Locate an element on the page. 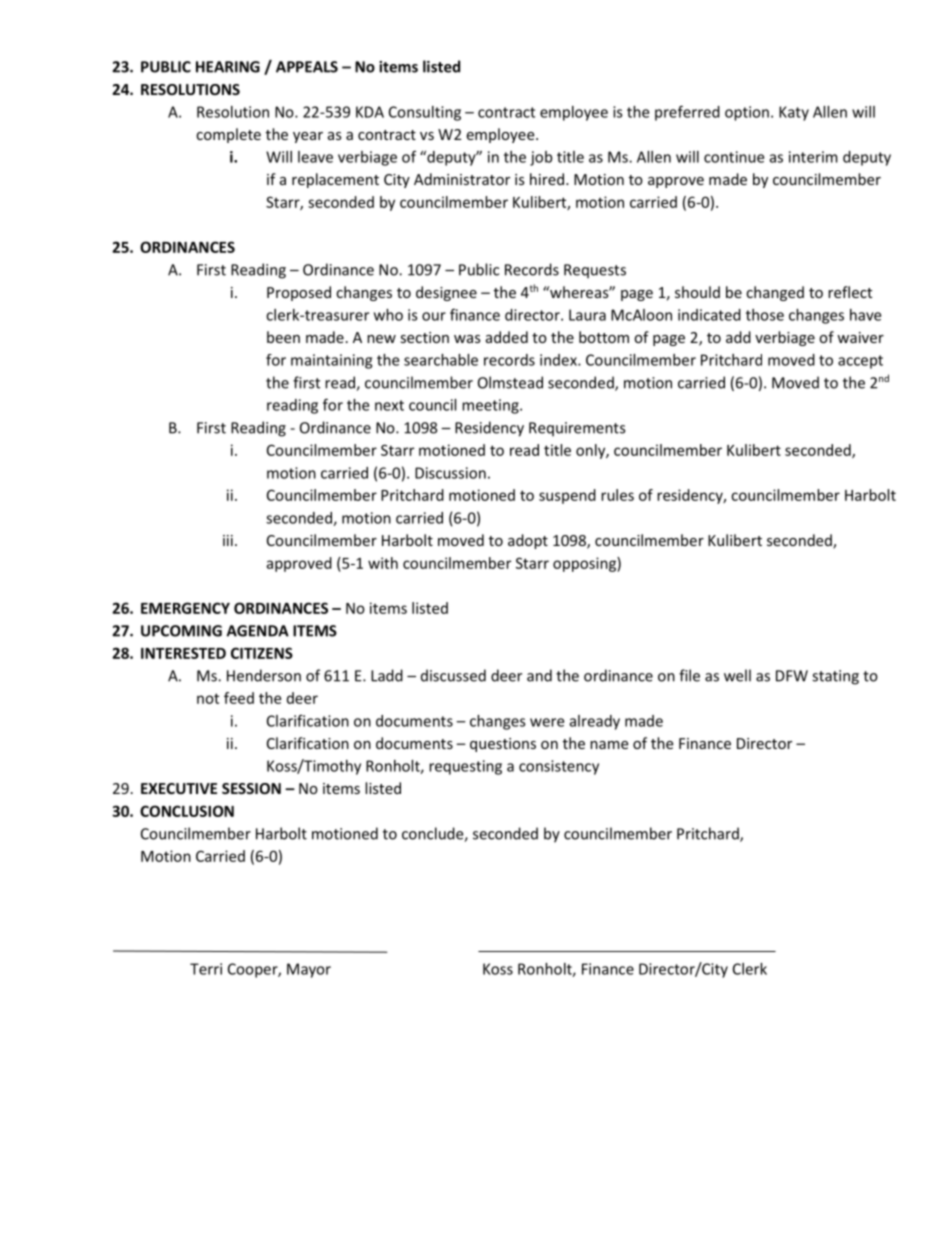 This document has width=952, height=1233. name is located at coordinates (609, 745).
